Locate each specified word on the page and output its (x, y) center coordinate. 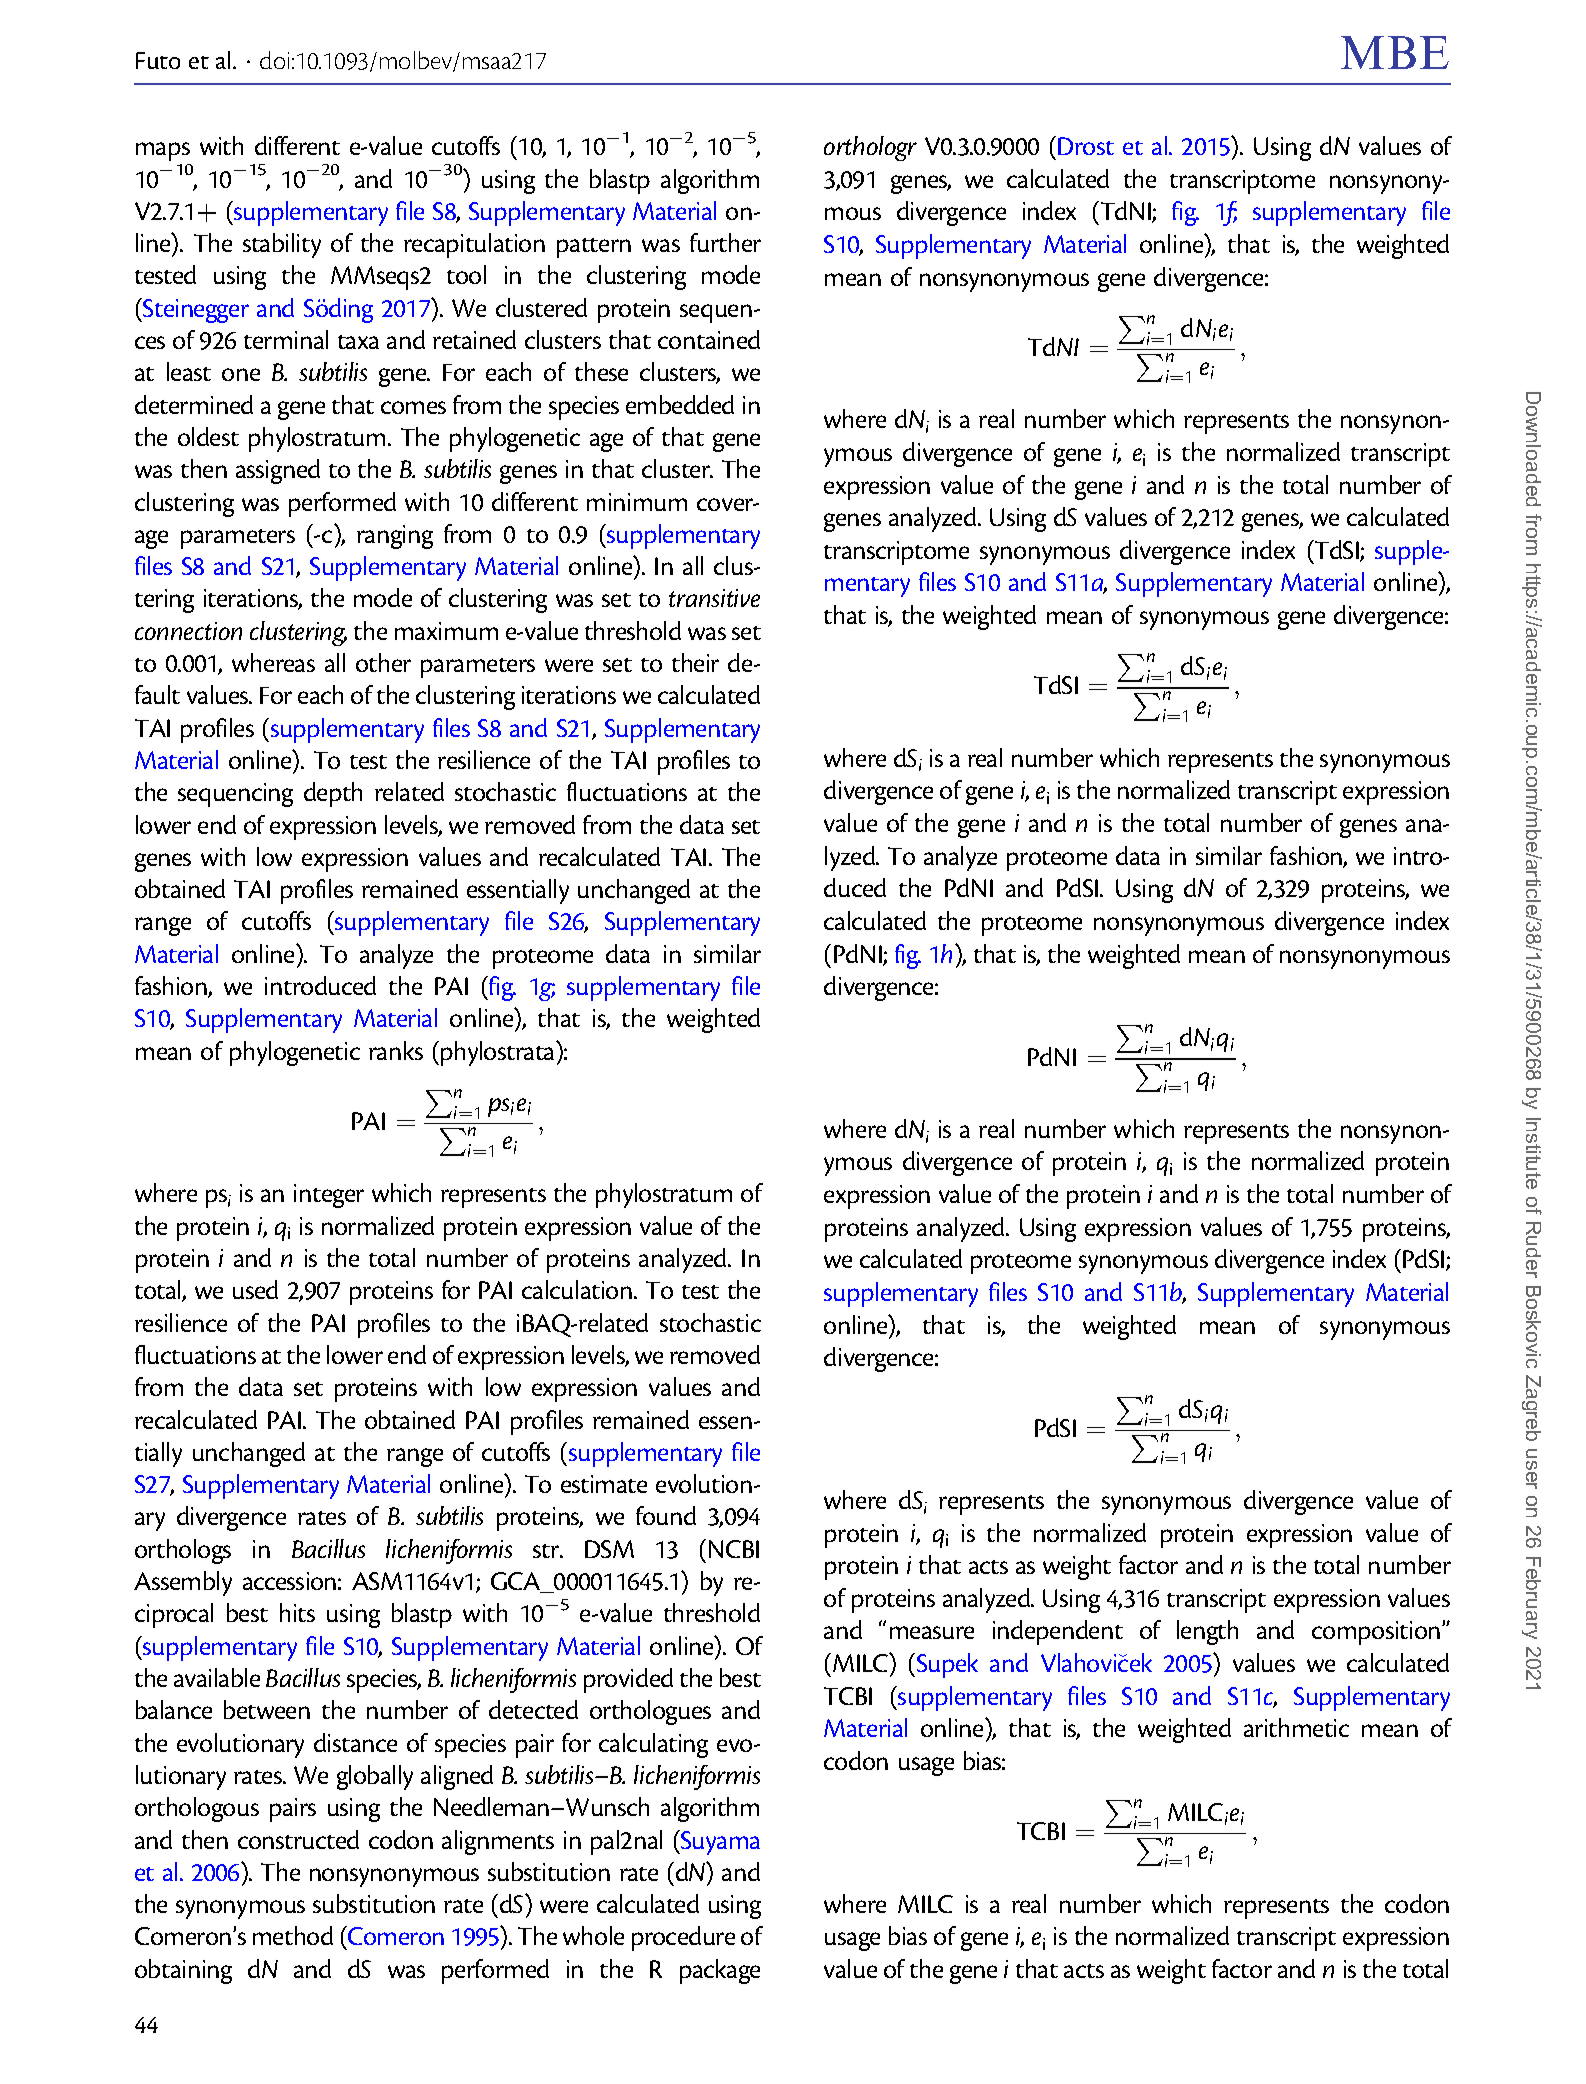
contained (709, 339)
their (695, 662)
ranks (396, 1050)
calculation (577, 1289)
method (293, 1935)
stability (282, 245)
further (725, 242)
